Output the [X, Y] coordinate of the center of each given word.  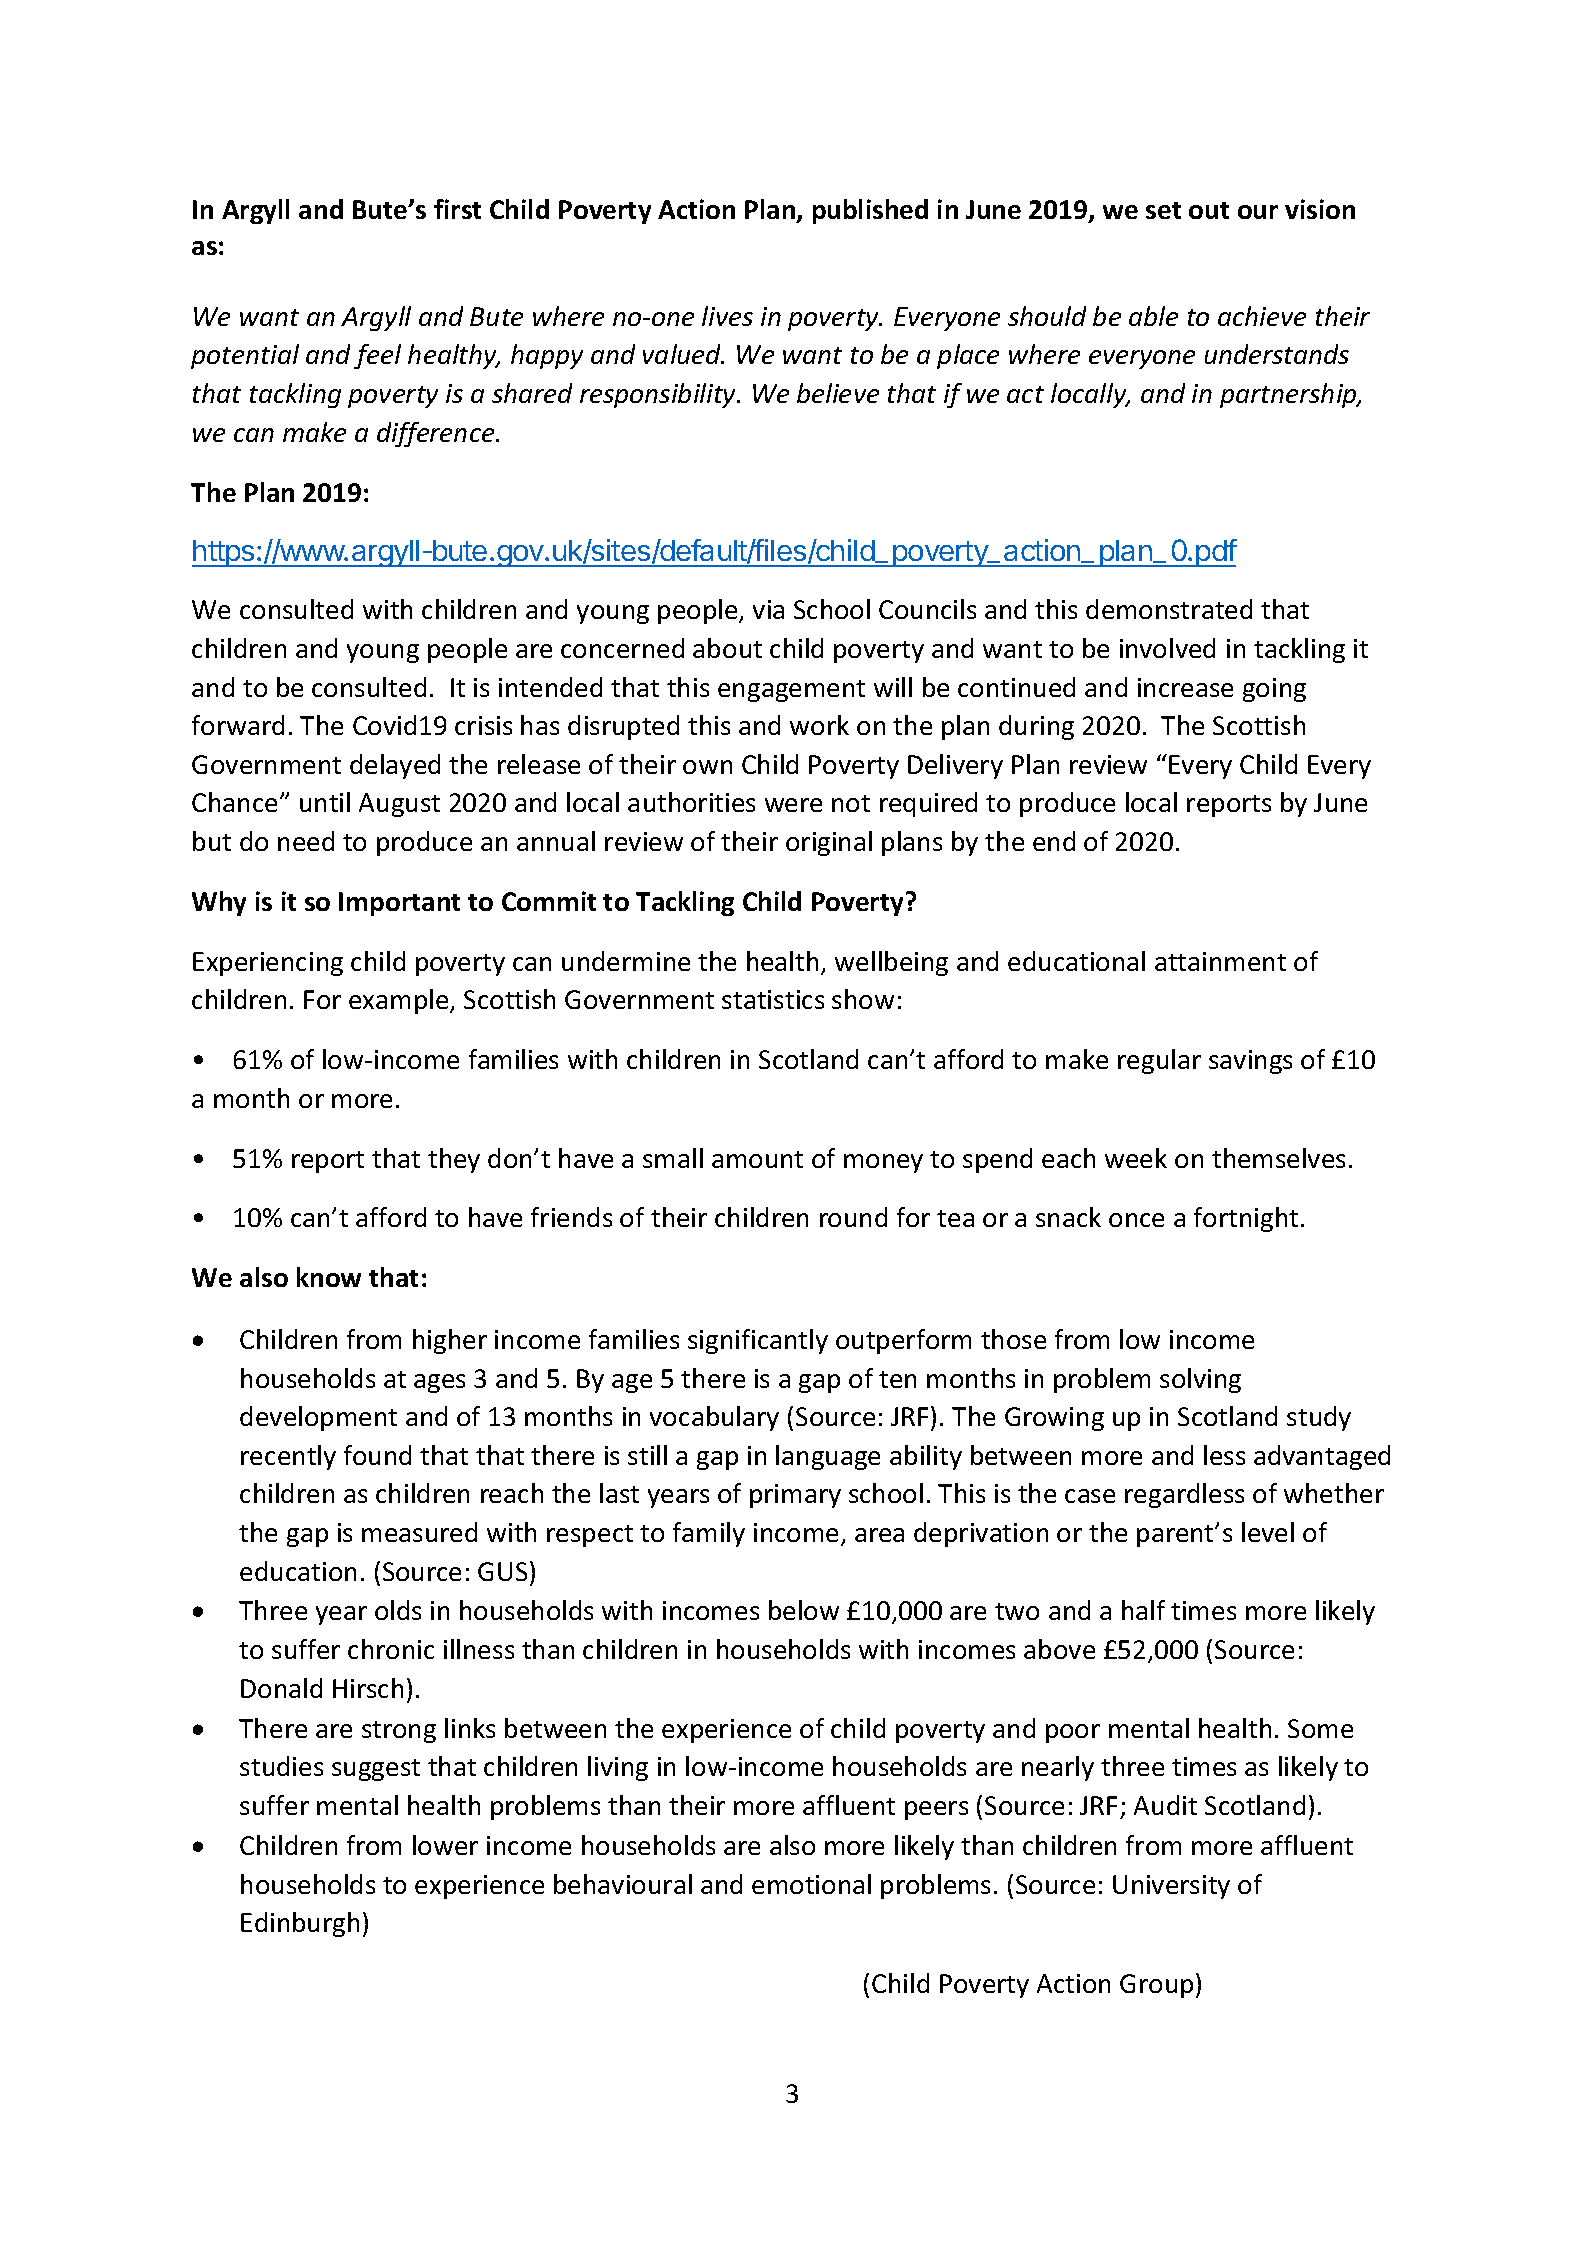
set [1163, 210]
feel [377, 356]
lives [727, 316]
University [1171, 1887]
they [454, 1160]
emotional [811, 1884]
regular [1159, 1061]
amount [757, 1159]
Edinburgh [300, 1924]
